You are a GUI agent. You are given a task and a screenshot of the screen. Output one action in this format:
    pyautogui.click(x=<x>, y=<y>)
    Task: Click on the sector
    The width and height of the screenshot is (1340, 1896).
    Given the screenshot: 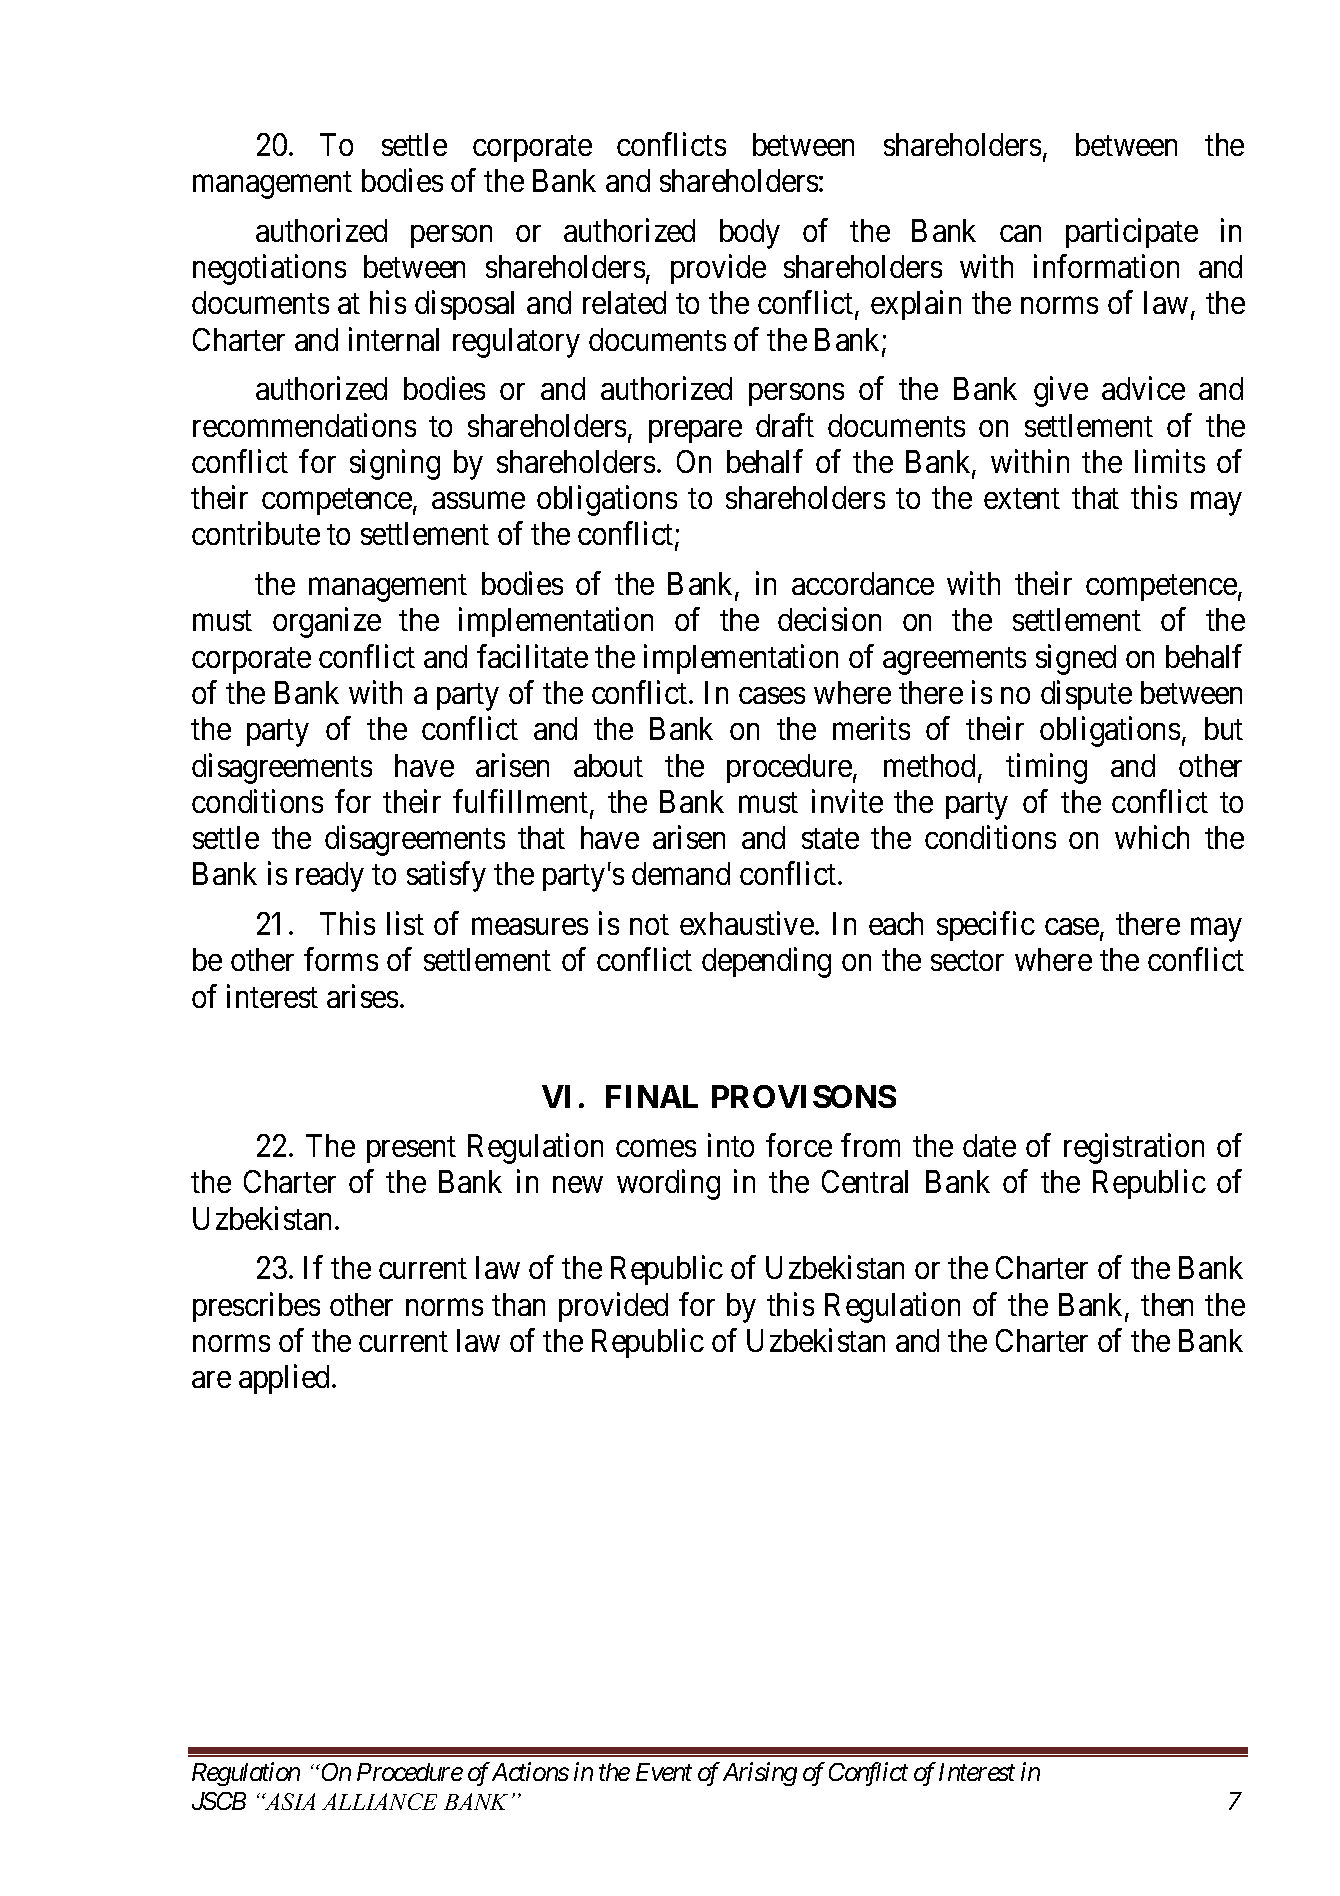 What is the action you would take?
    pyautogui.click(x=967, y=961)
